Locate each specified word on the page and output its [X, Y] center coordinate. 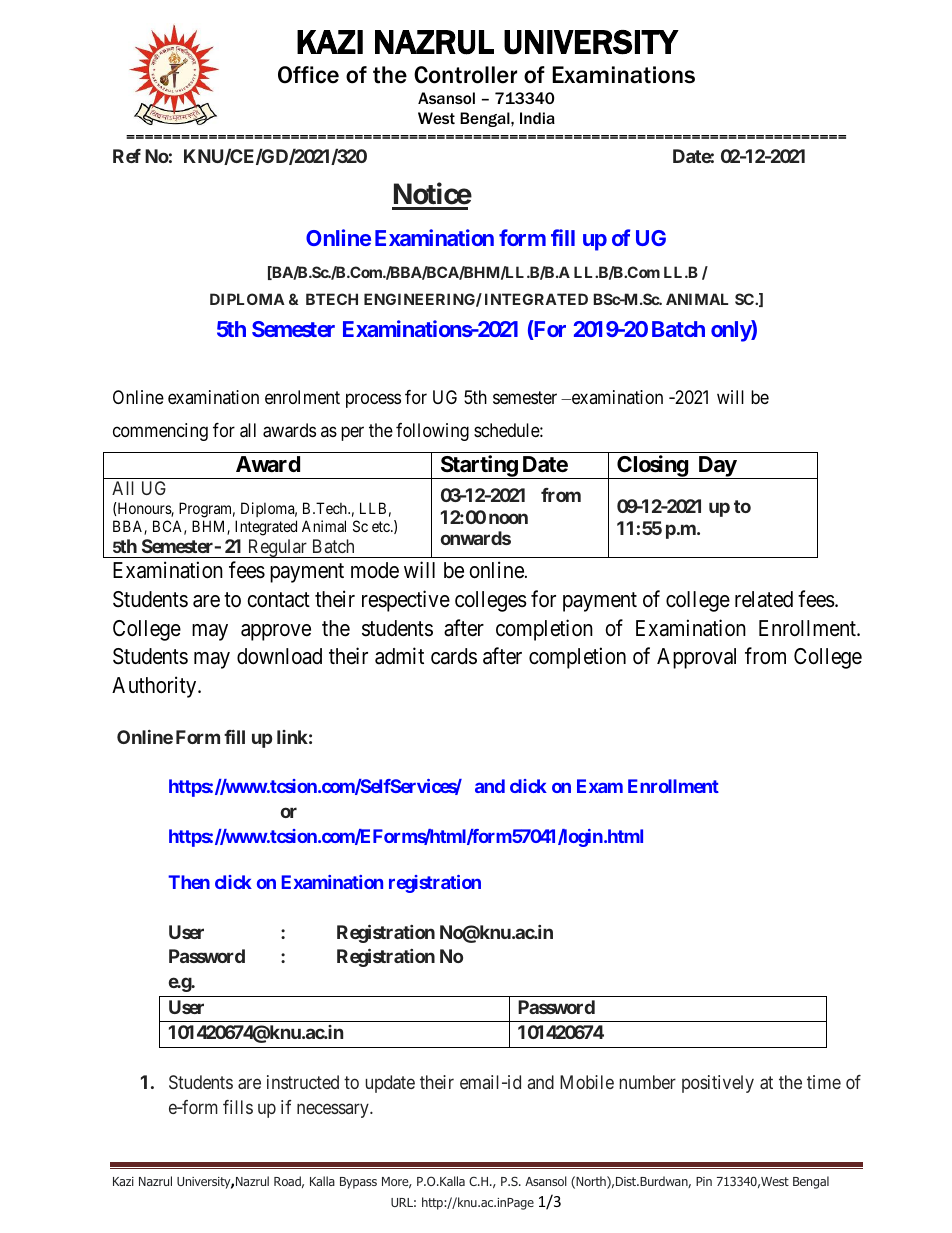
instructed [303, 1082]
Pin [704, 1181]
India [537, 118]
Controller [465, 75]
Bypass [358, 1183]
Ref [127, 156]
